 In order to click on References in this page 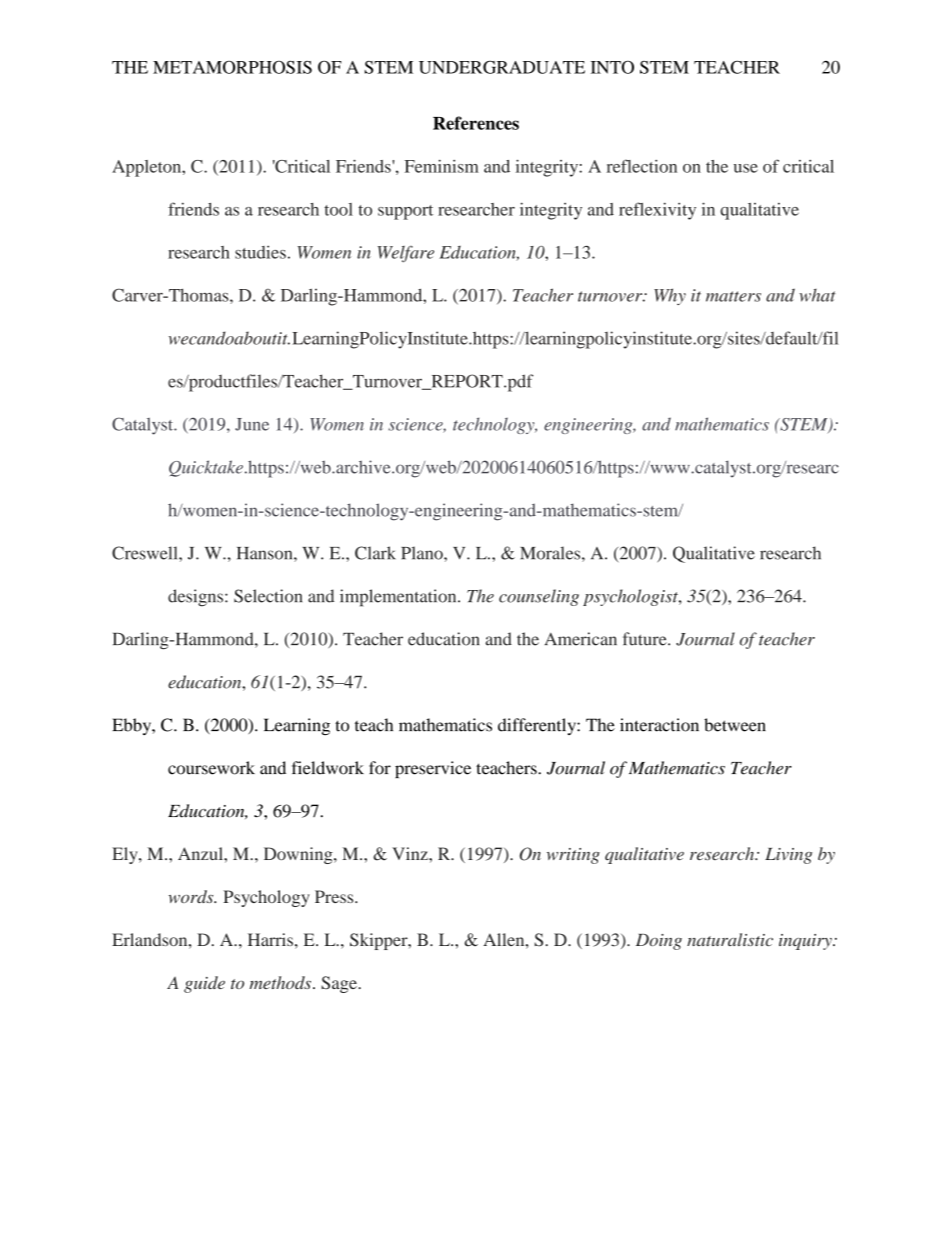, I will do `click(476, 123)`.
